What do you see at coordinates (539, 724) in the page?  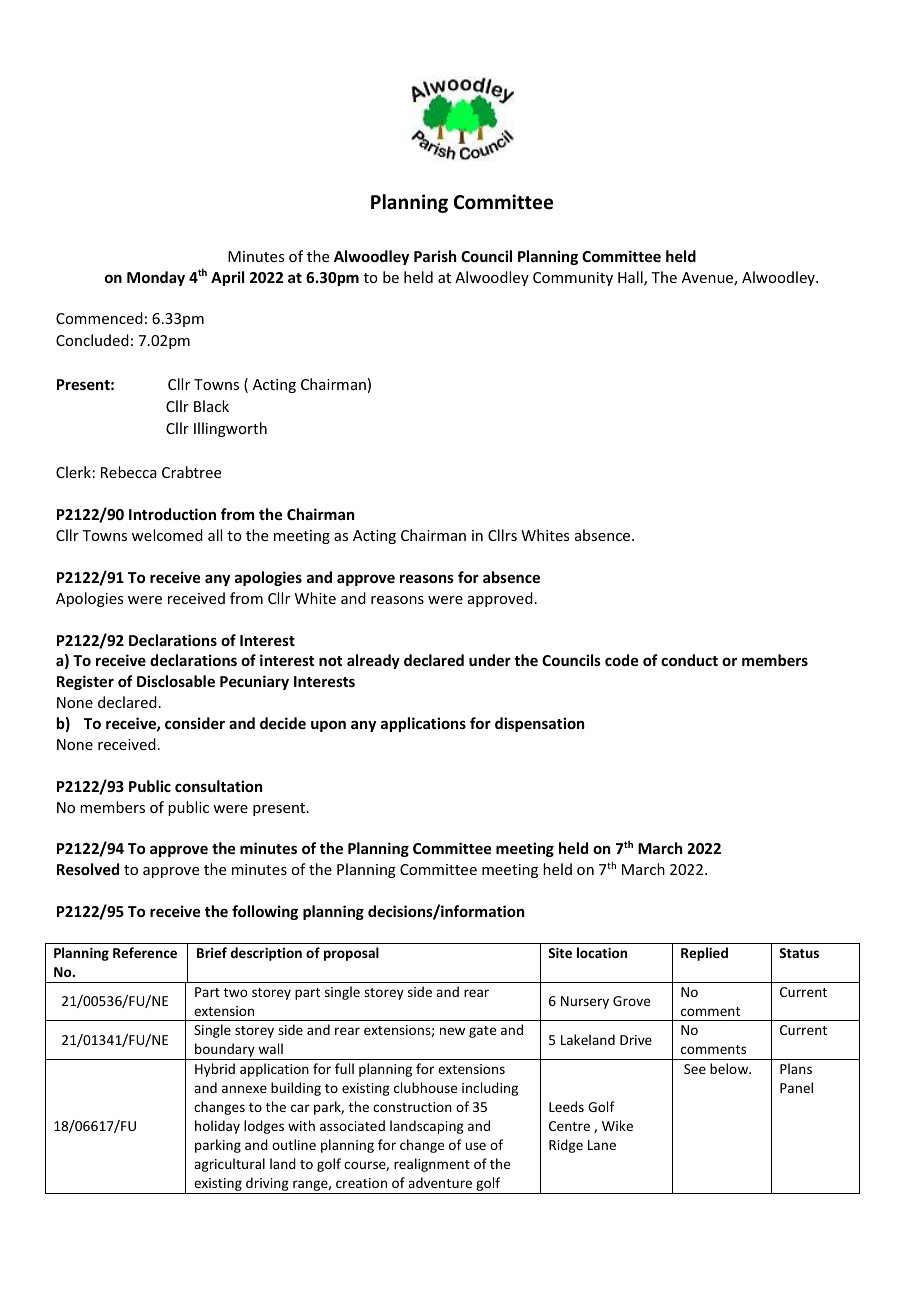 I see `dispensation` at bounding box center [539, 724].
